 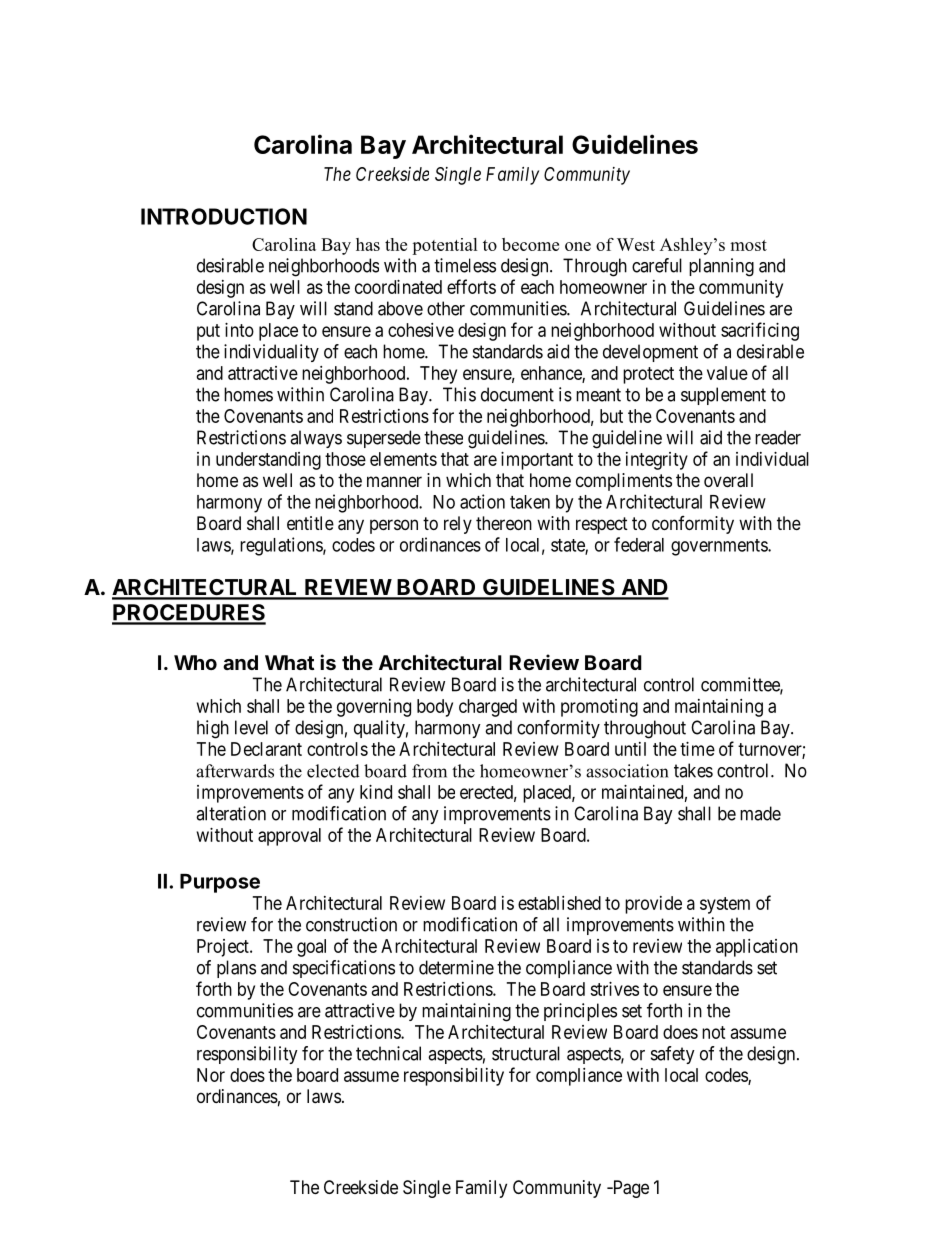 I want to click on structural, so click(x=526, y=1053).
